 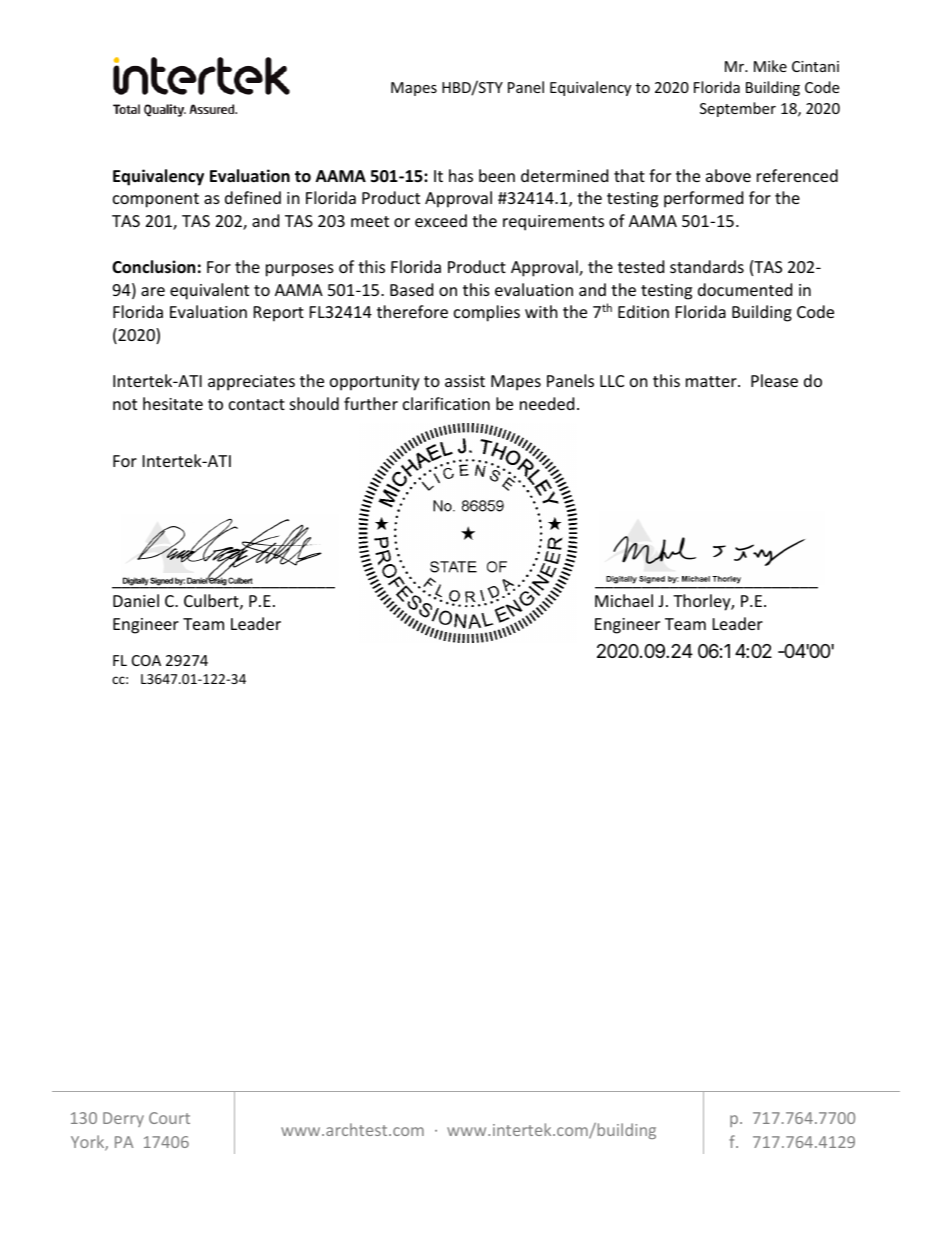 What do you see at coordinates (253, 197) in the screenshot?
I see `defined` at bounding box center [253, 197].
